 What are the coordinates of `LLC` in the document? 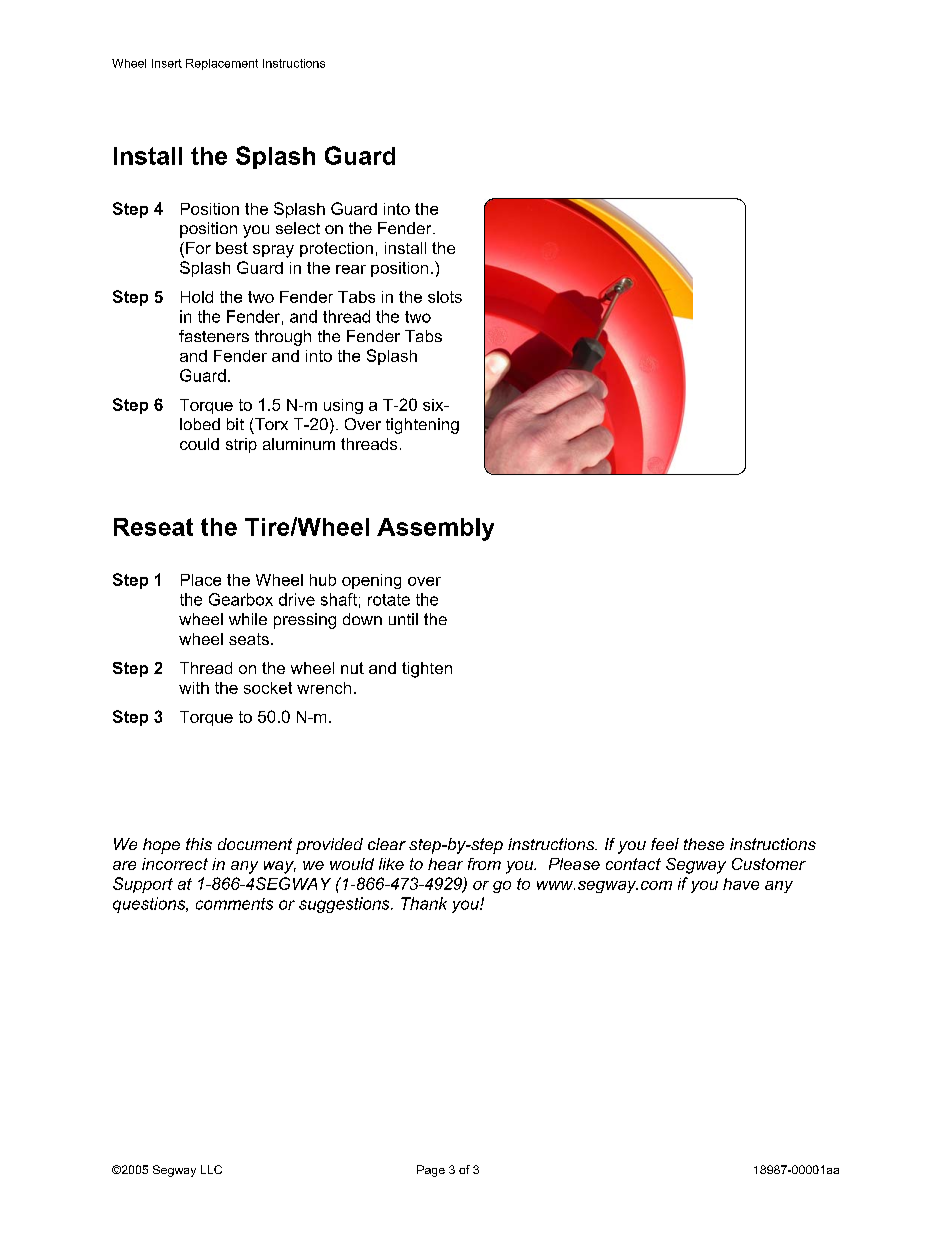 It's located at (211, 1169).
